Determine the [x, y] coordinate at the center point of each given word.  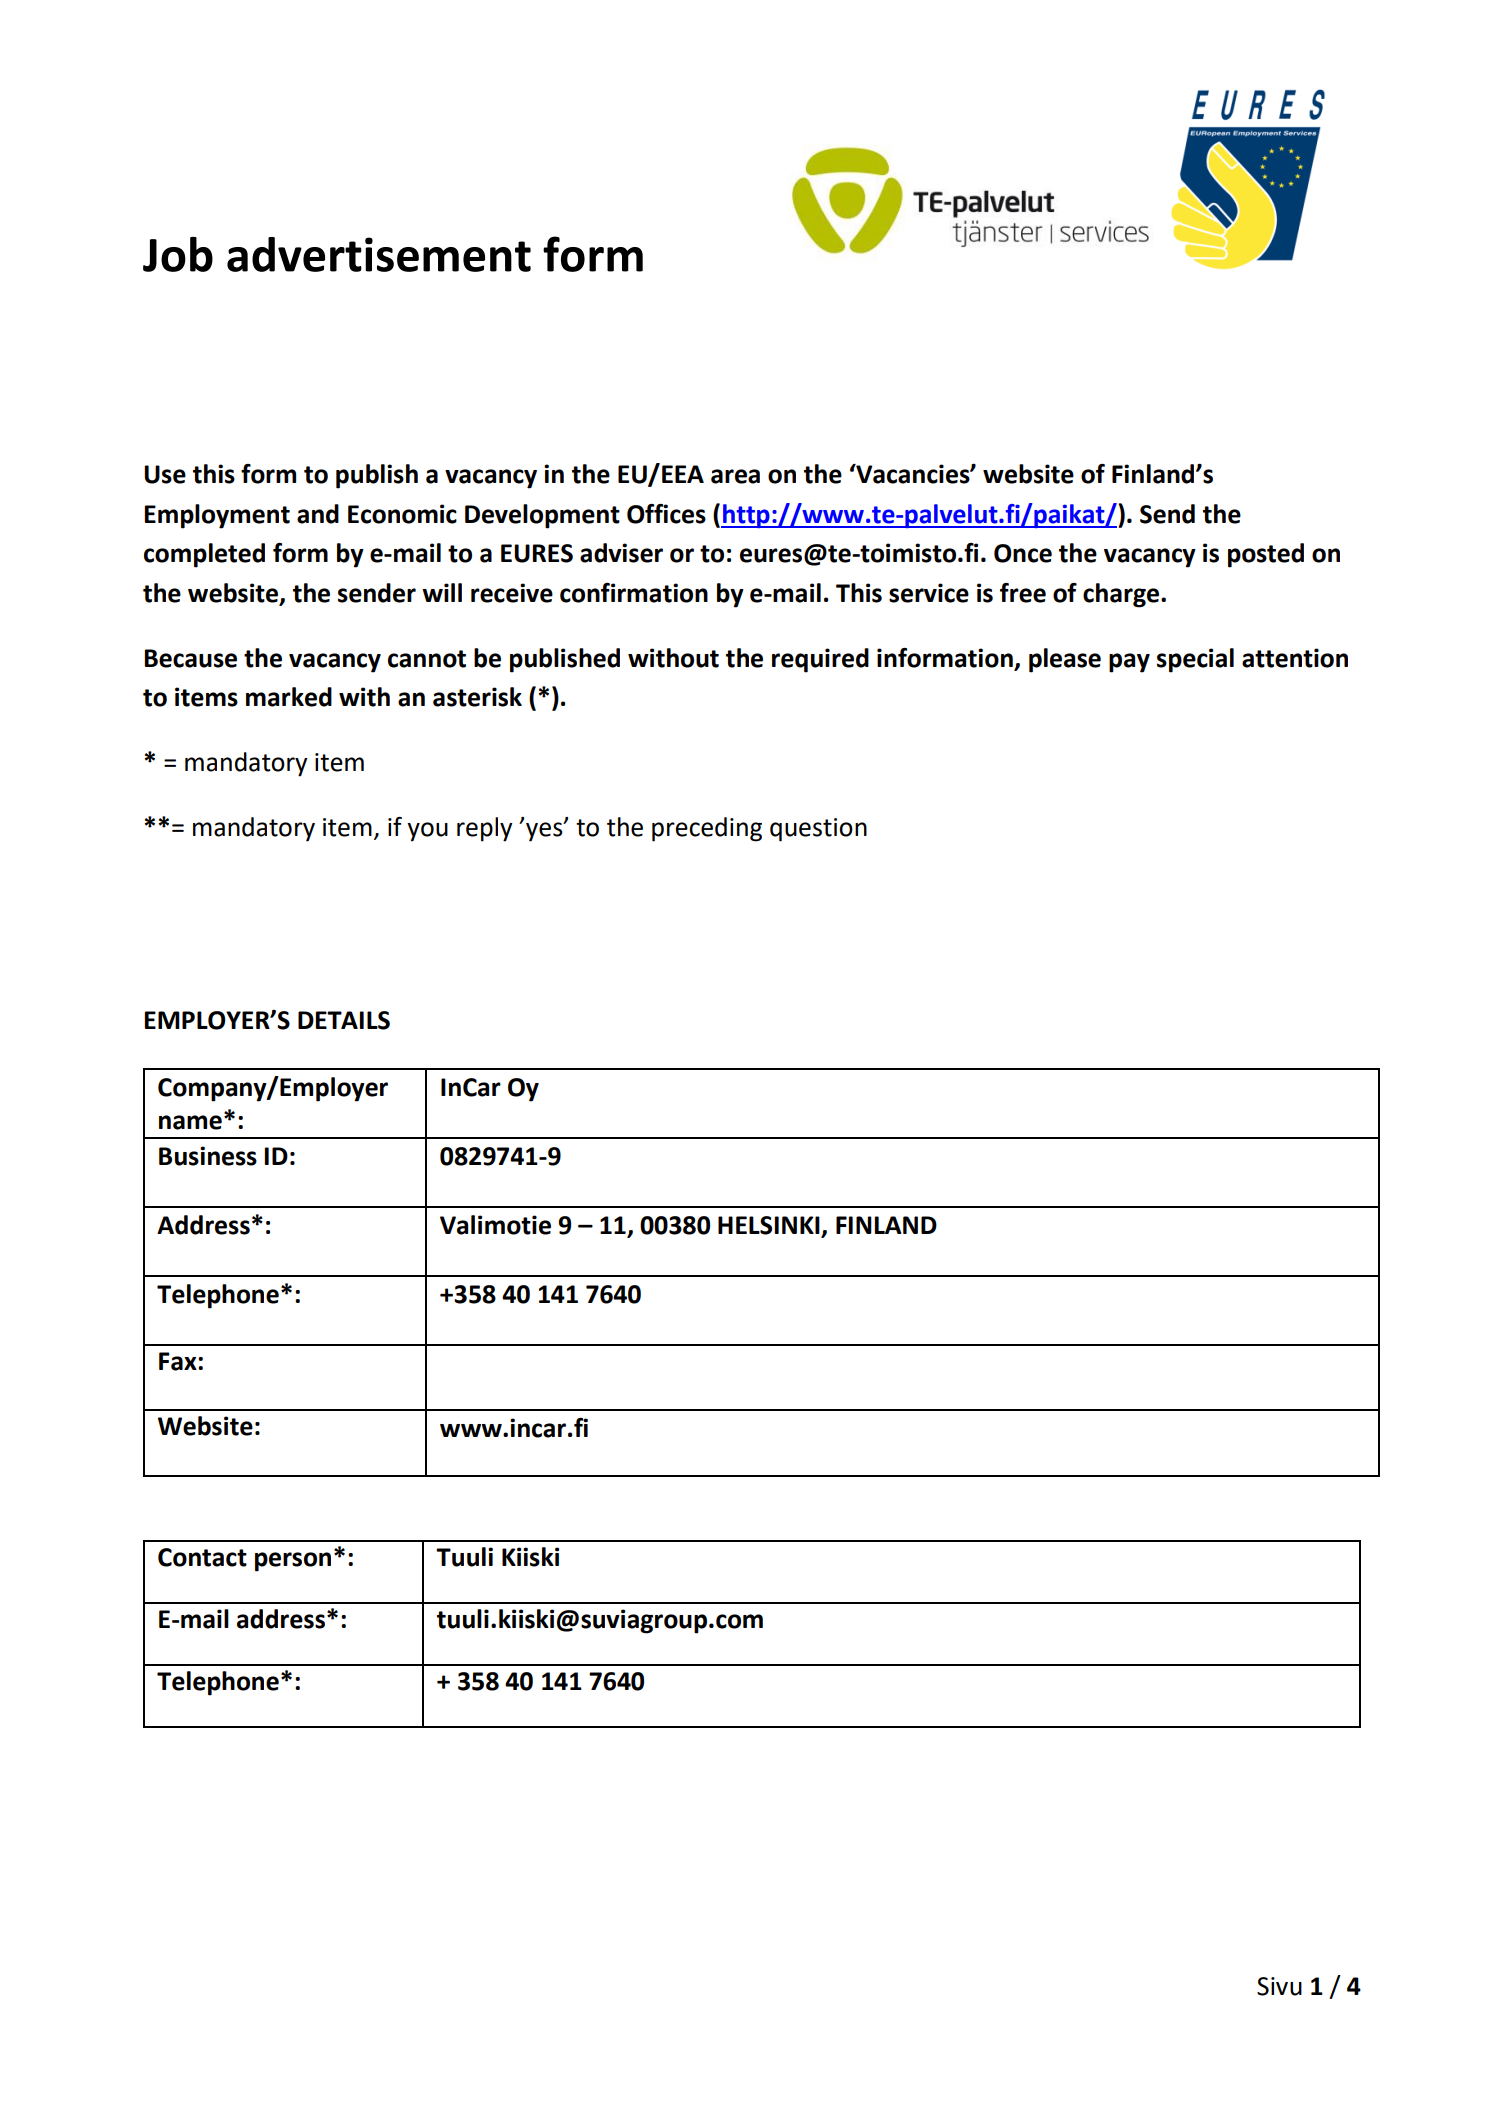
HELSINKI [770, 1226]
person [293, 1562]
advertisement [379, 254]
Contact [202, 1557]
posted [1266, 555]
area [735, 476]
